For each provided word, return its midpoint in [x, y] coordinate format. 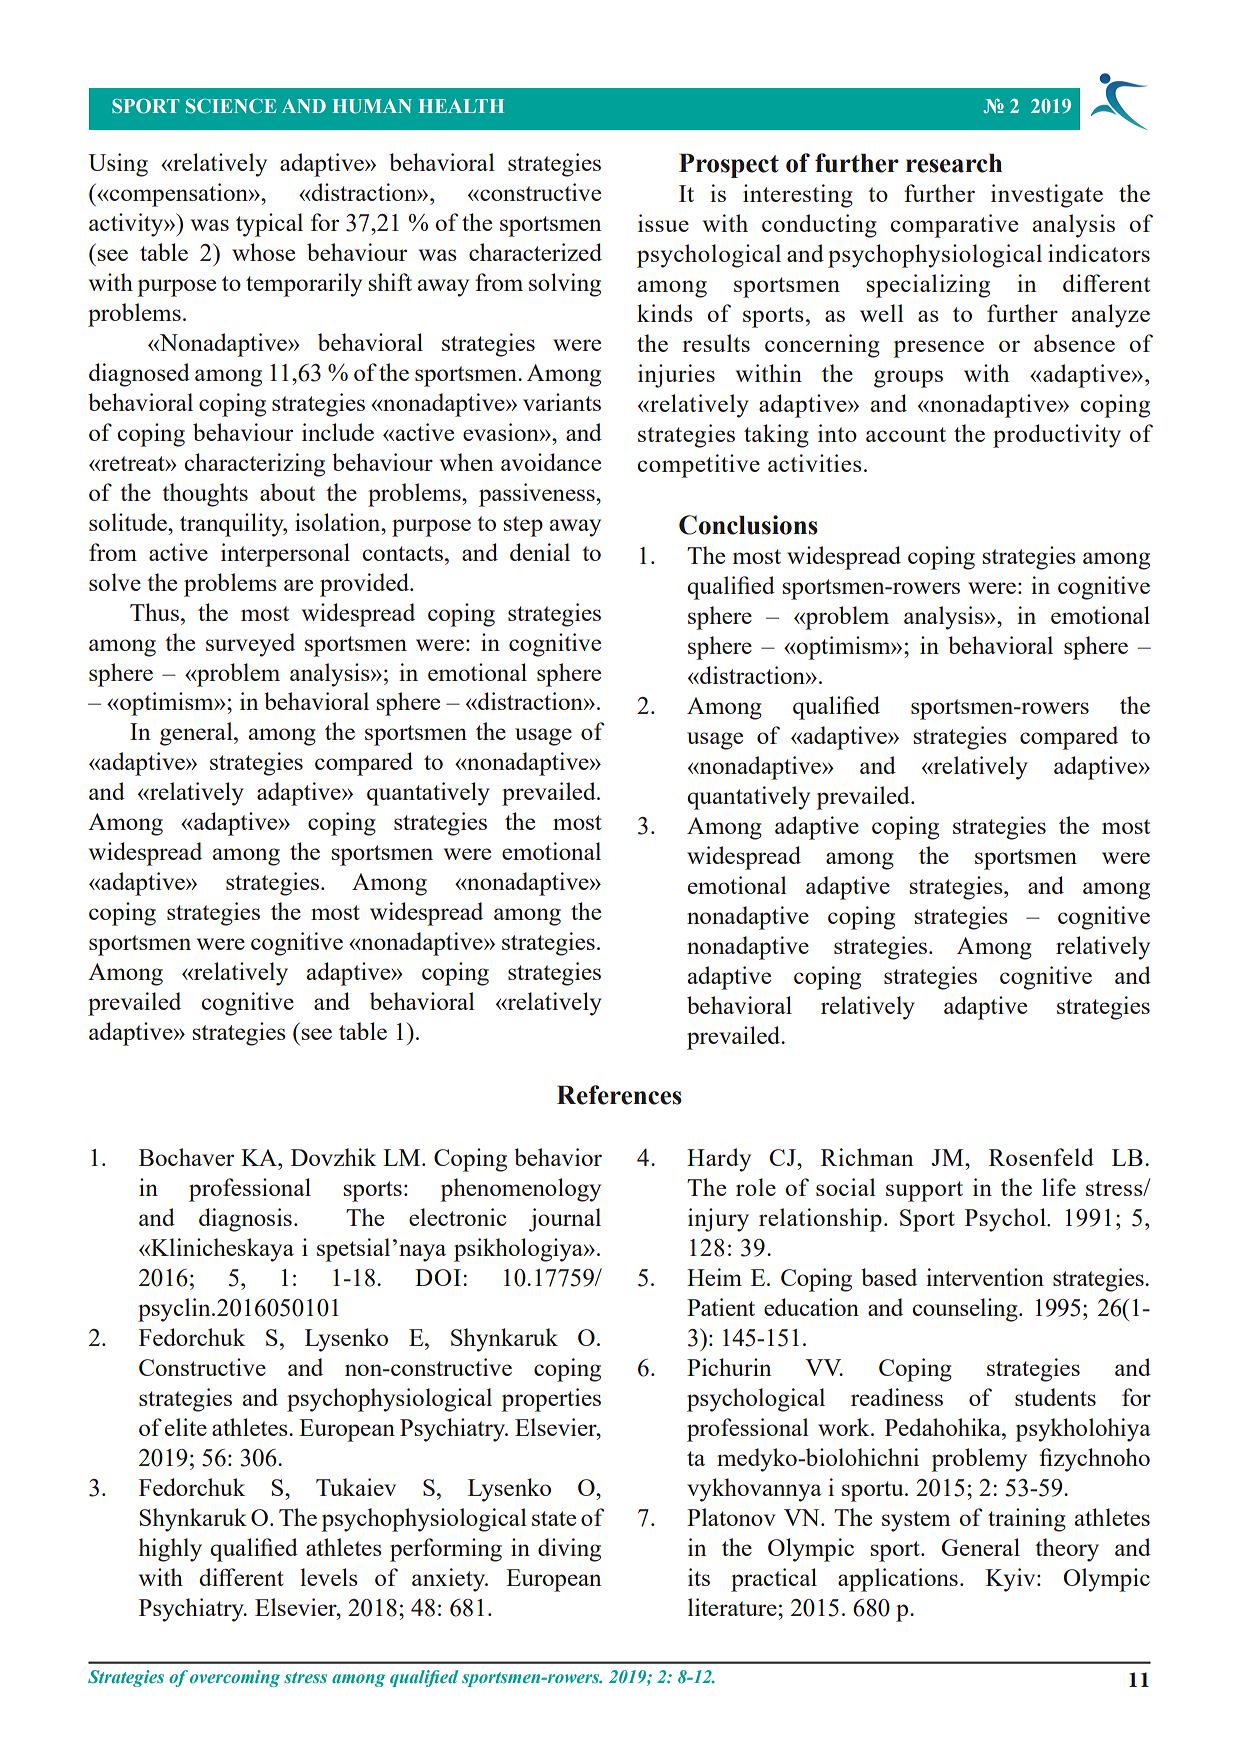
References [619, 1095]
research [954, 163]
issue [663, 223]
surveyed [250, 645]
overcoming [235, 1678]
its [699, 1577]
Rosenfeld [1041, 1157]
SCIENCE [231, 106]
